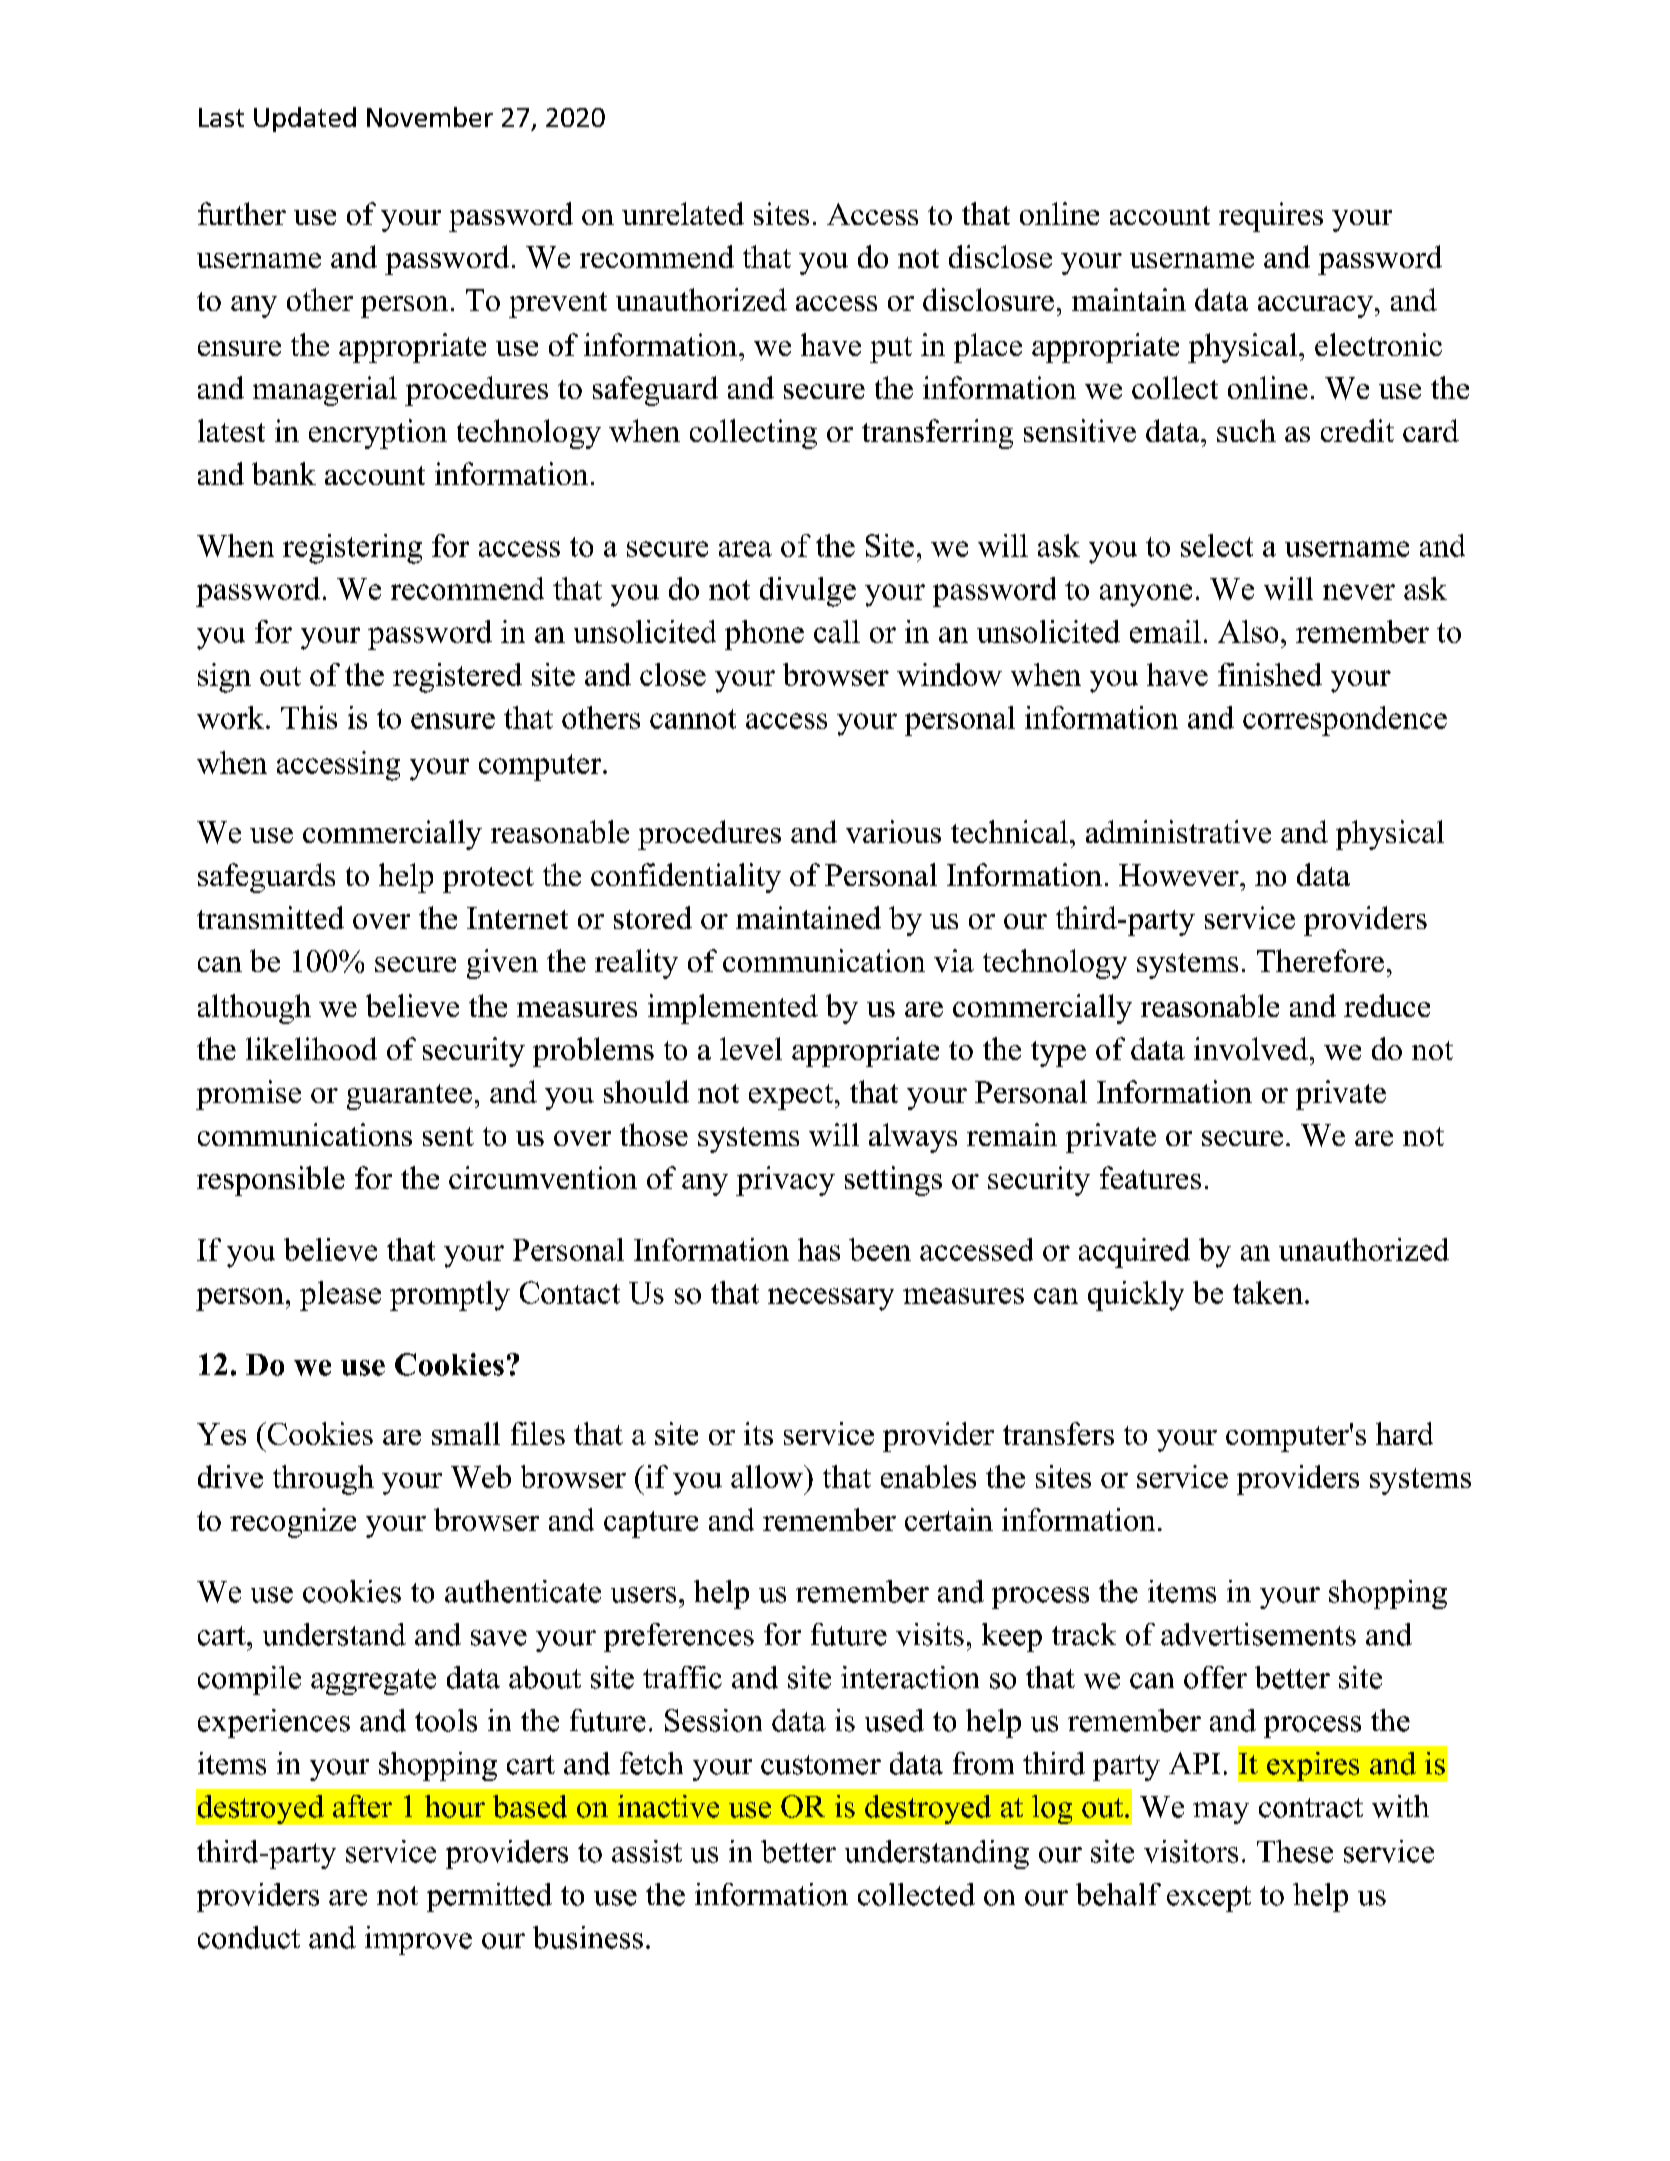  I want to click on These, so click(1295, 1851).
